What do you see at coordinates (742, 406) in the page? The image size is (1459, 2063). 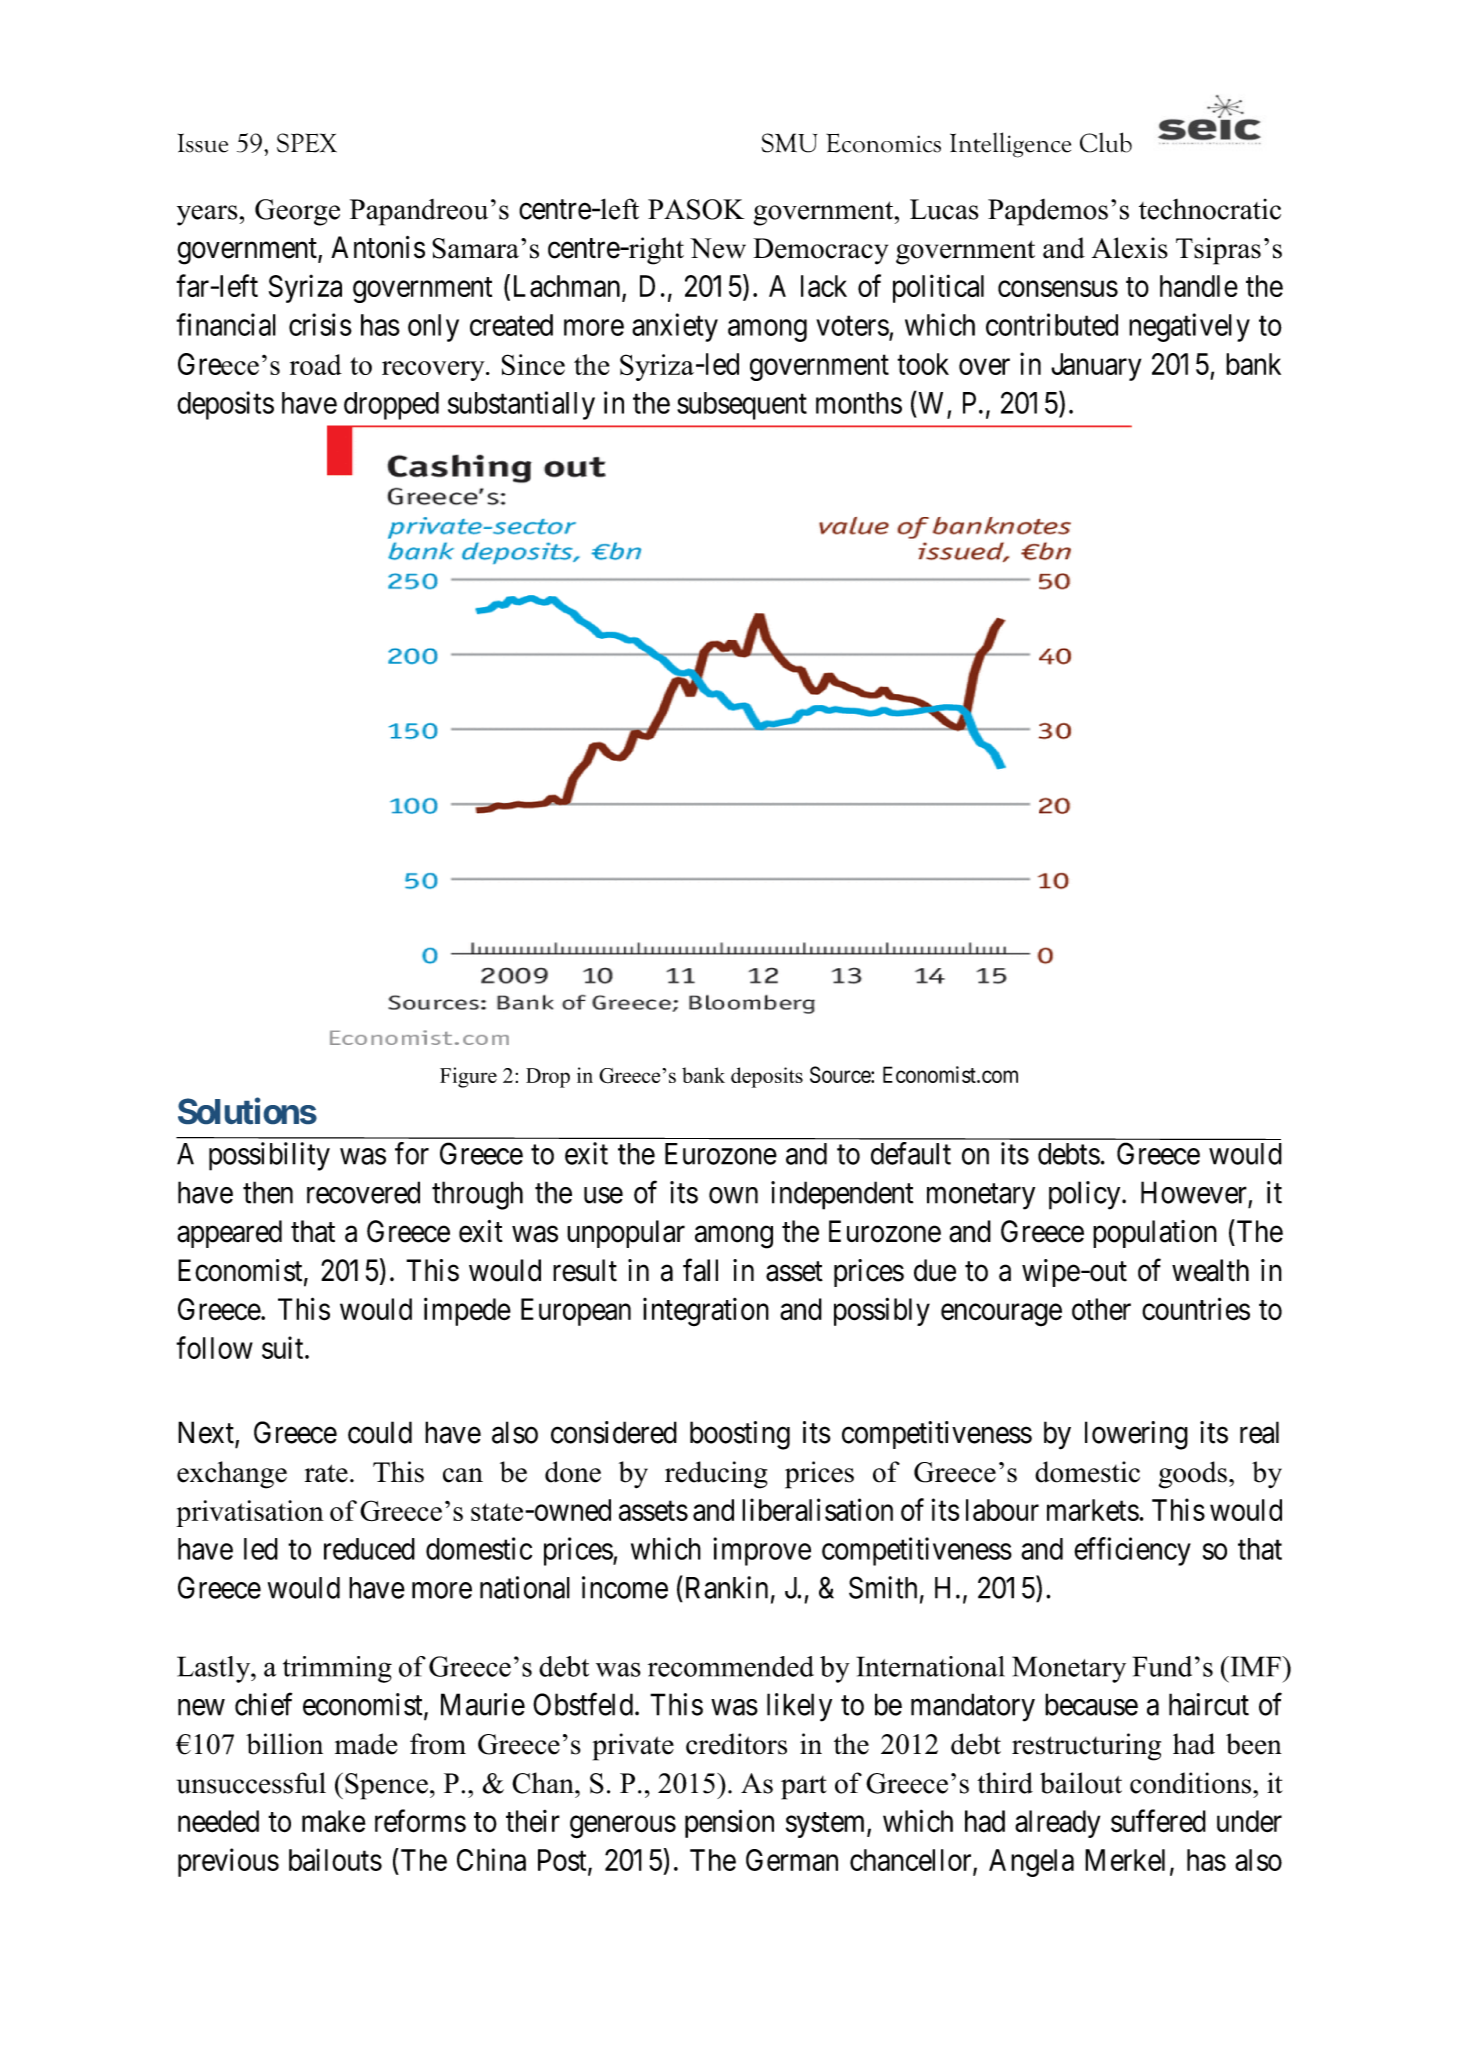 I see `subsequent` at bounding box center [742, 406].
